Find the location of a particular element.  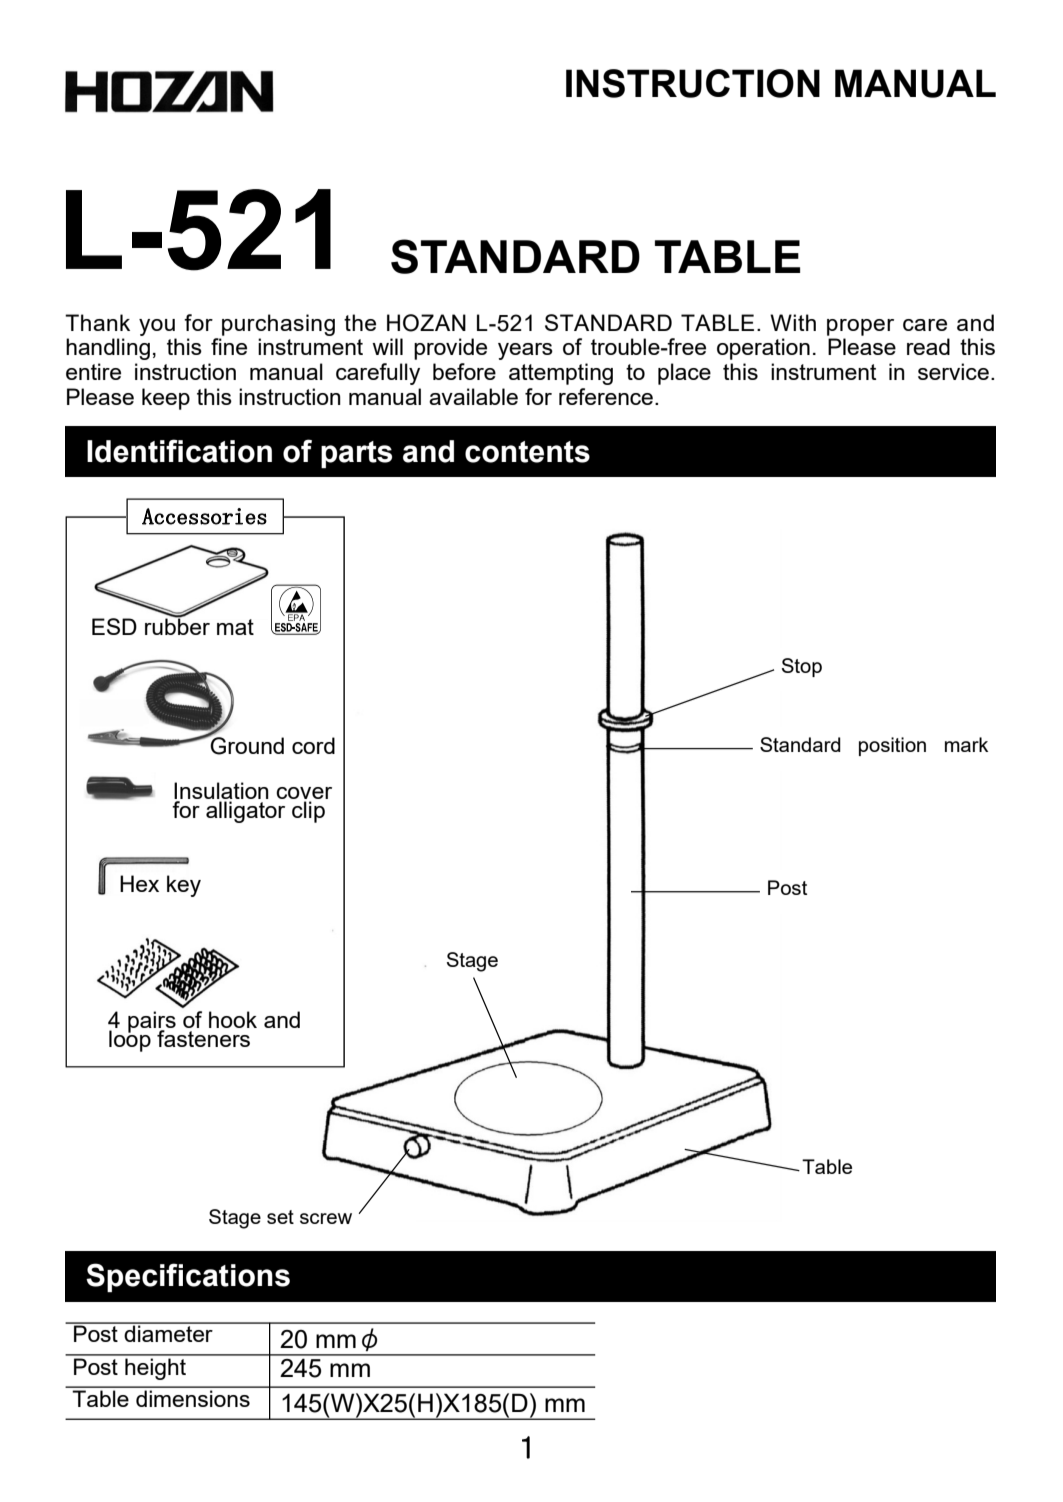

fine is located at coordinates (229, 346).
